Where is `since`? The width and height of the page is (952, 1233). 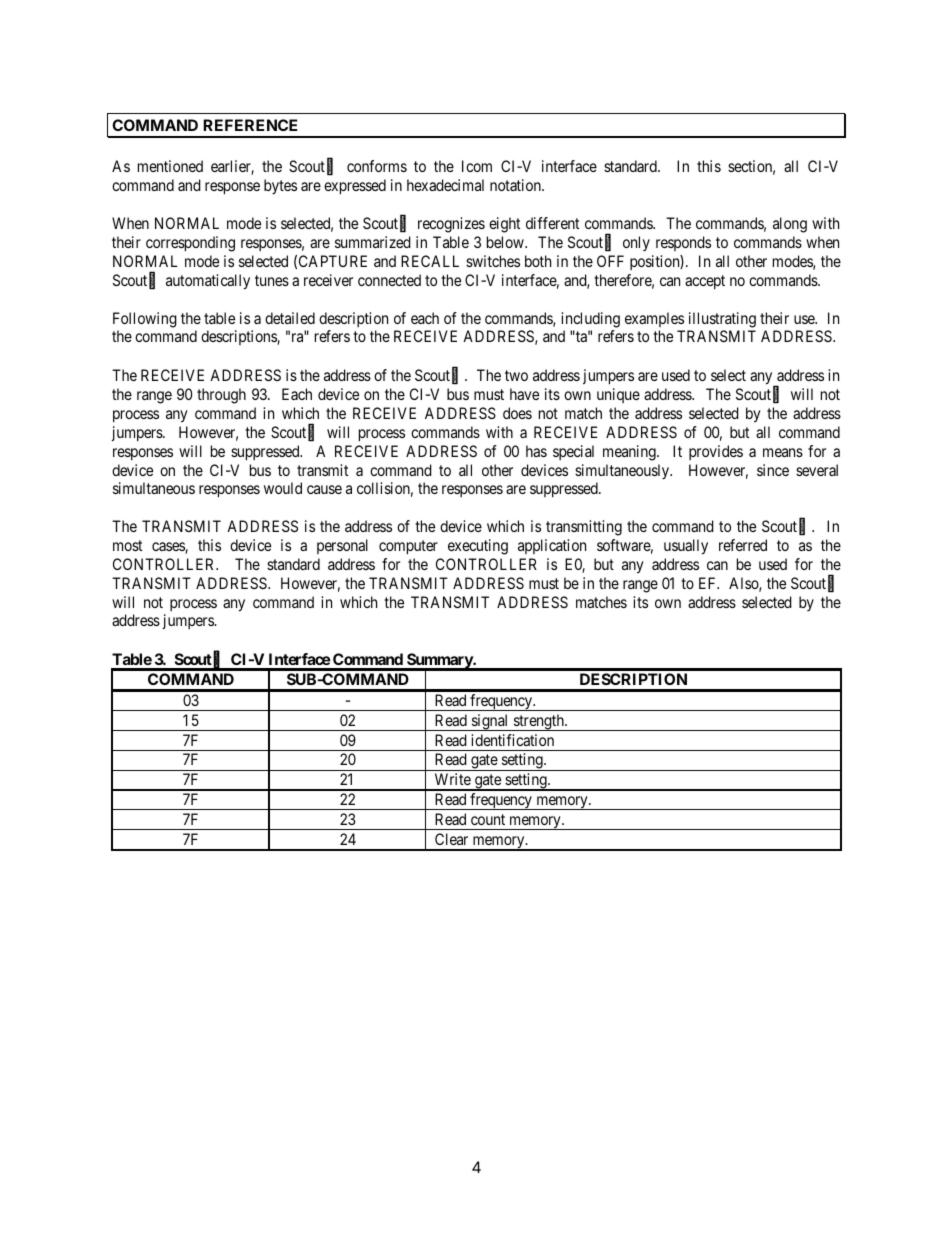 since is located at coordinates (773, 470).
